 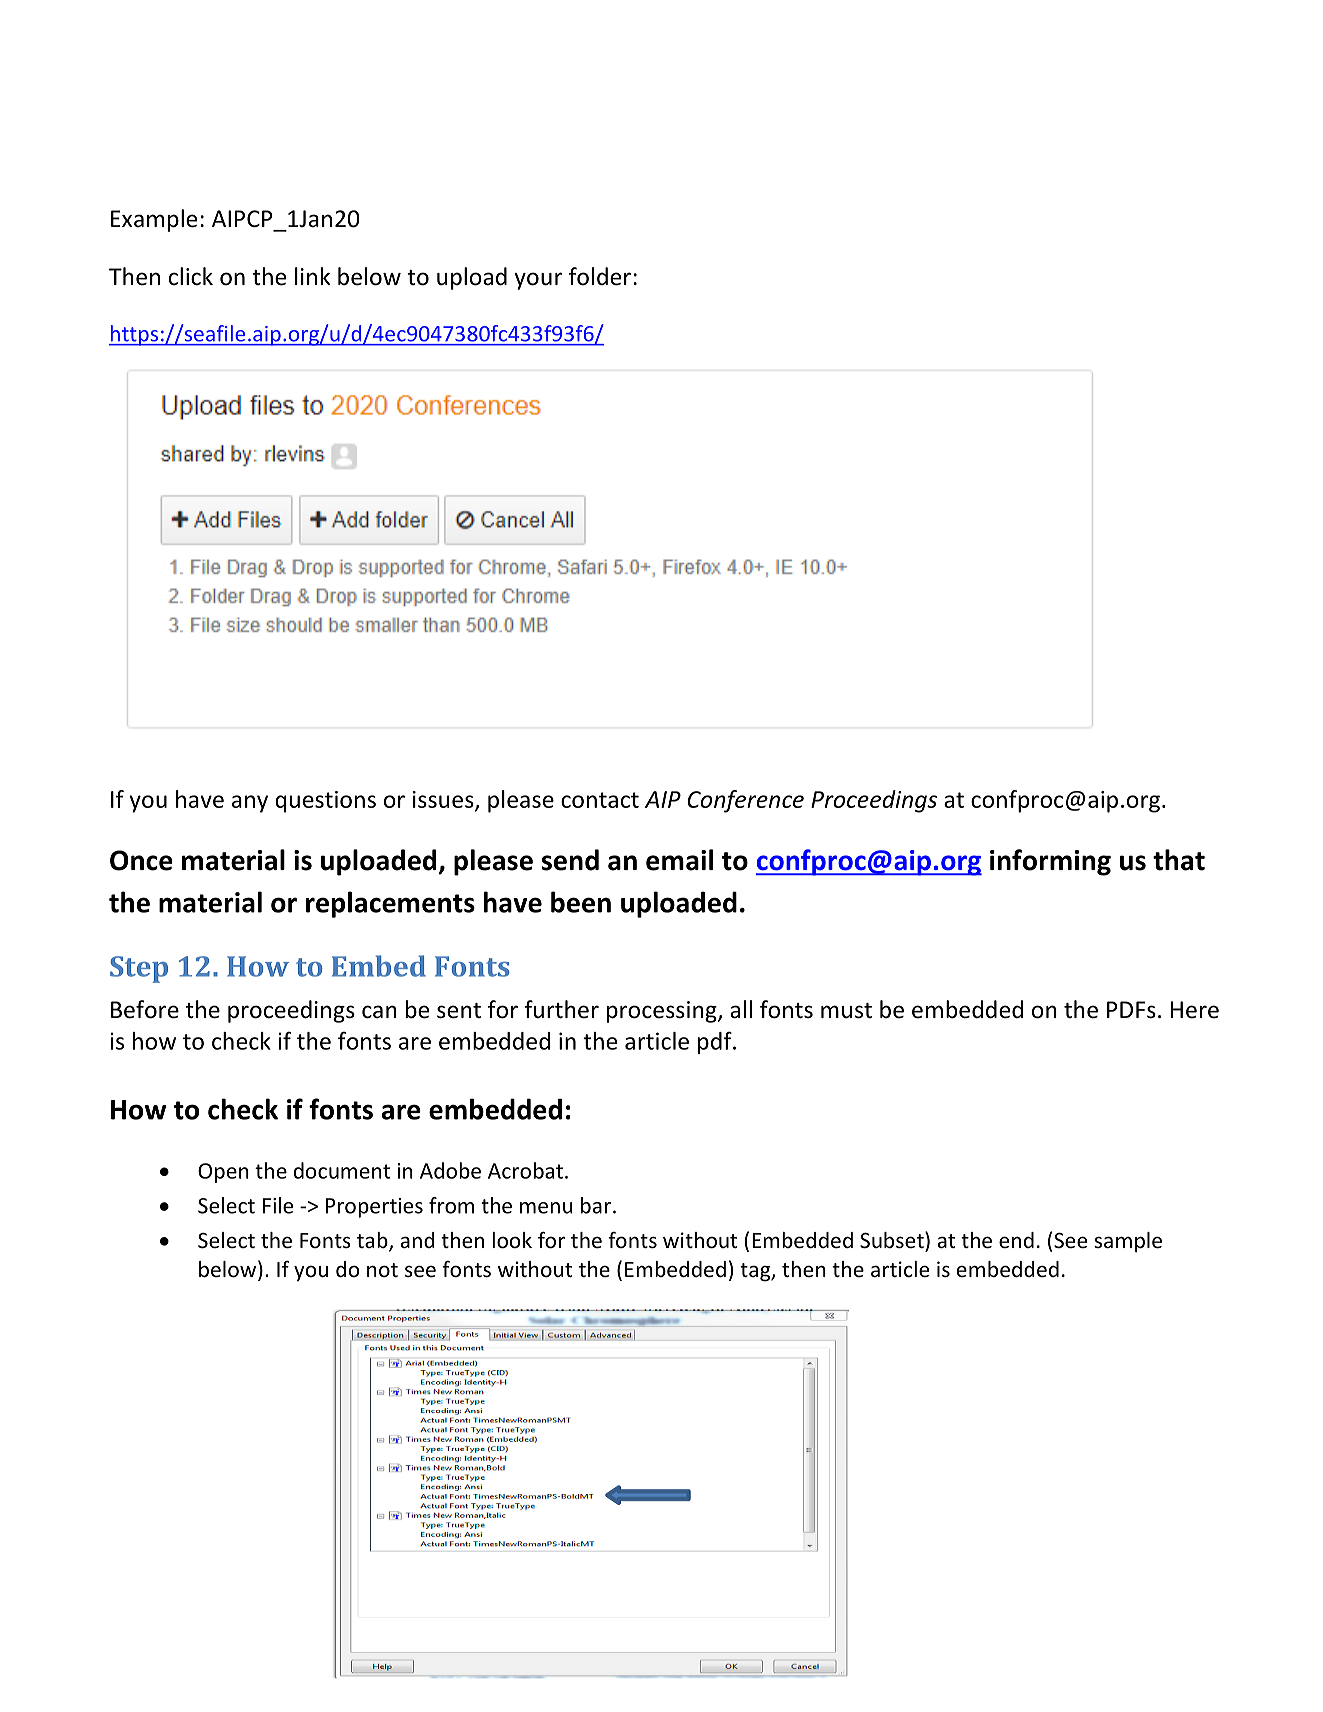 I want to click on been, so click(x=581, y=902).
